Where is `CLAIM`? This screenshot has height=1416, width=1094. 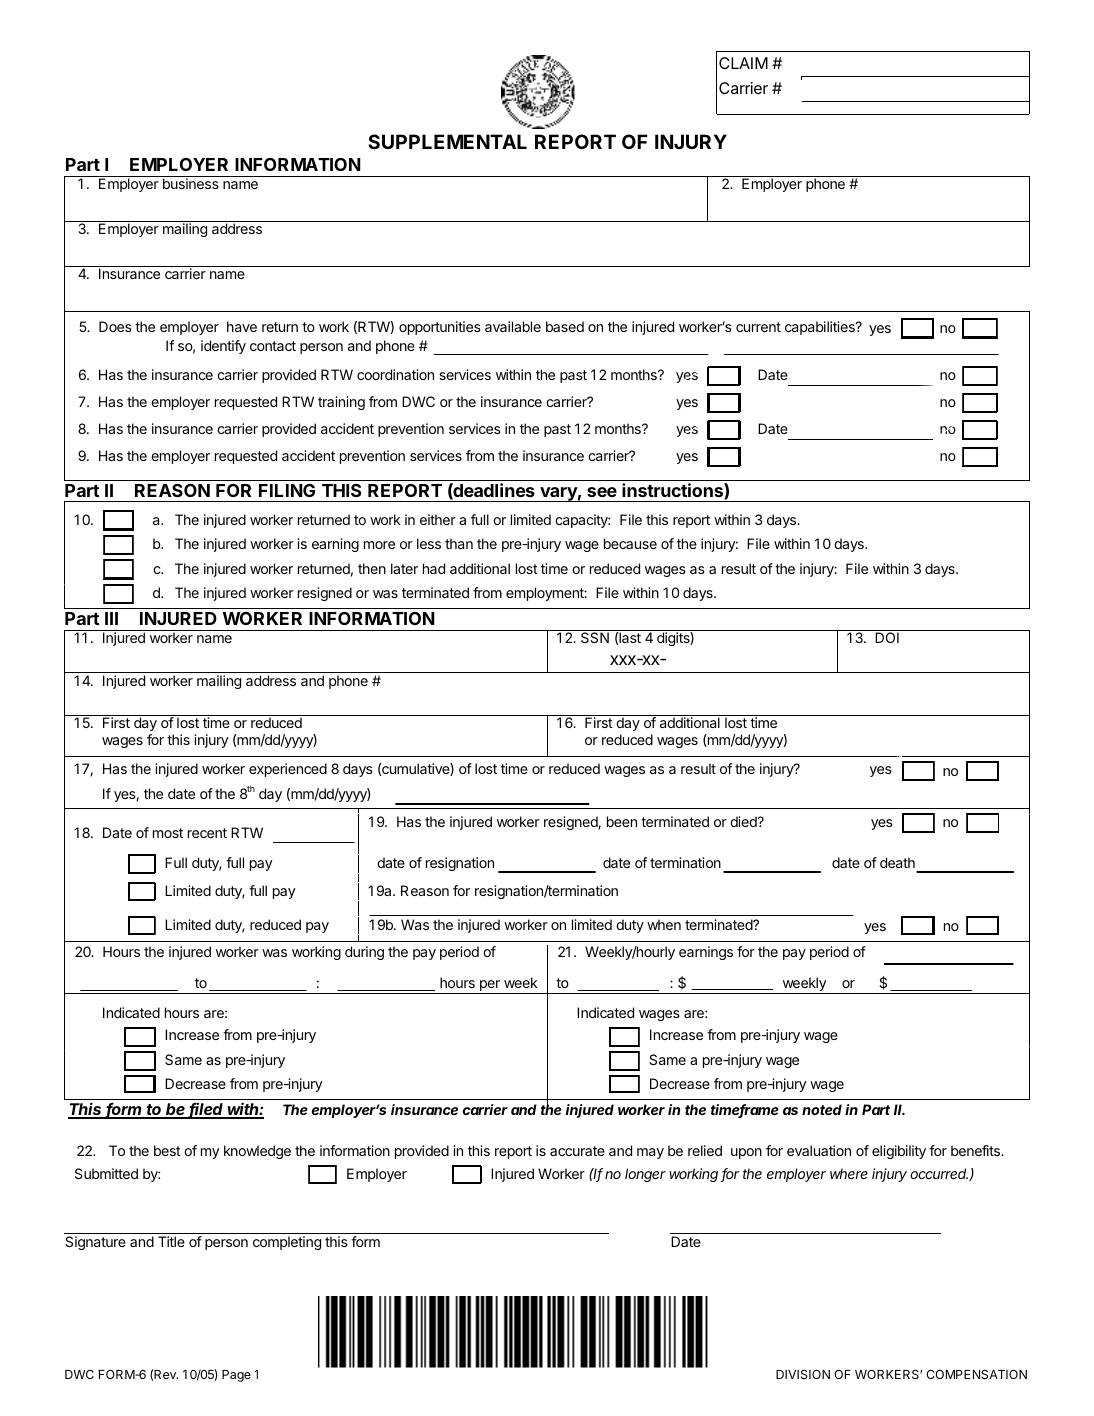 CLAIM is located at coordinates (743, 63).
